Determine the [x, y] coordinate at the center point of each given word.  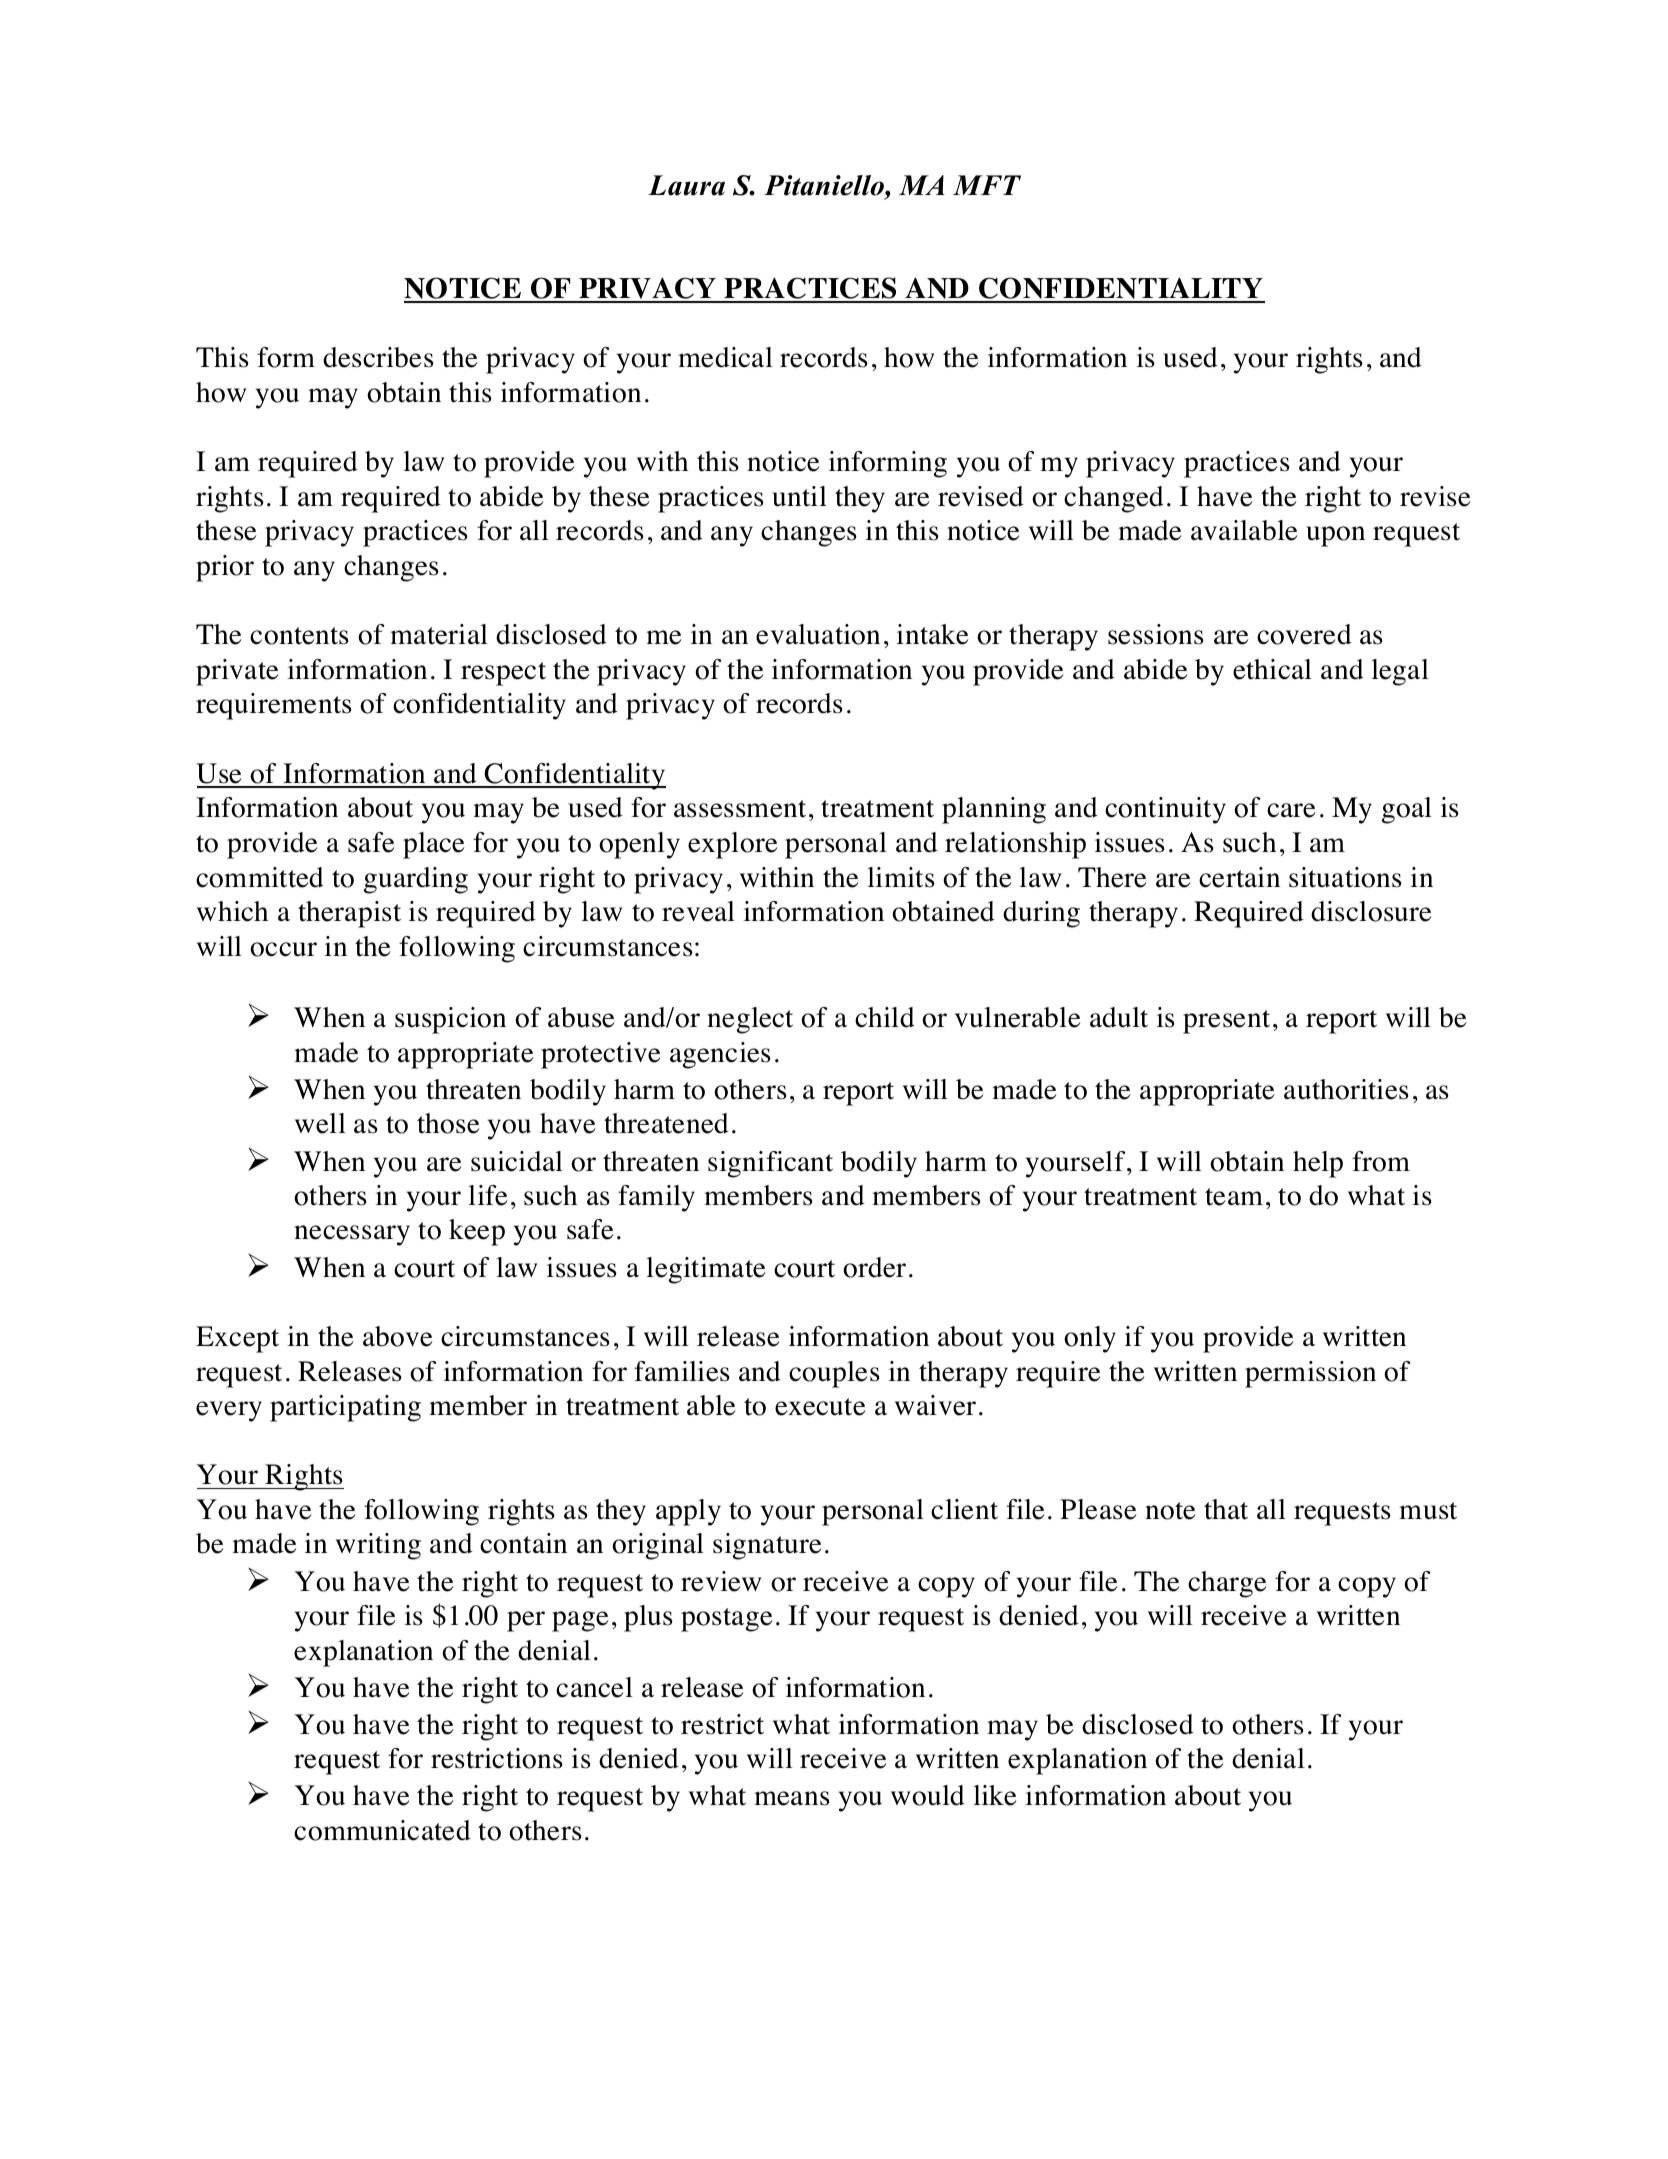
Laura [686, 185]
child [885, 1017]
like [994, 1795]
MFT [987, 185]
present [1226, 1022]
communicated [382, 1830]
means [792, 1798]
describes [378, 357]
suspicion [450, 1020]
